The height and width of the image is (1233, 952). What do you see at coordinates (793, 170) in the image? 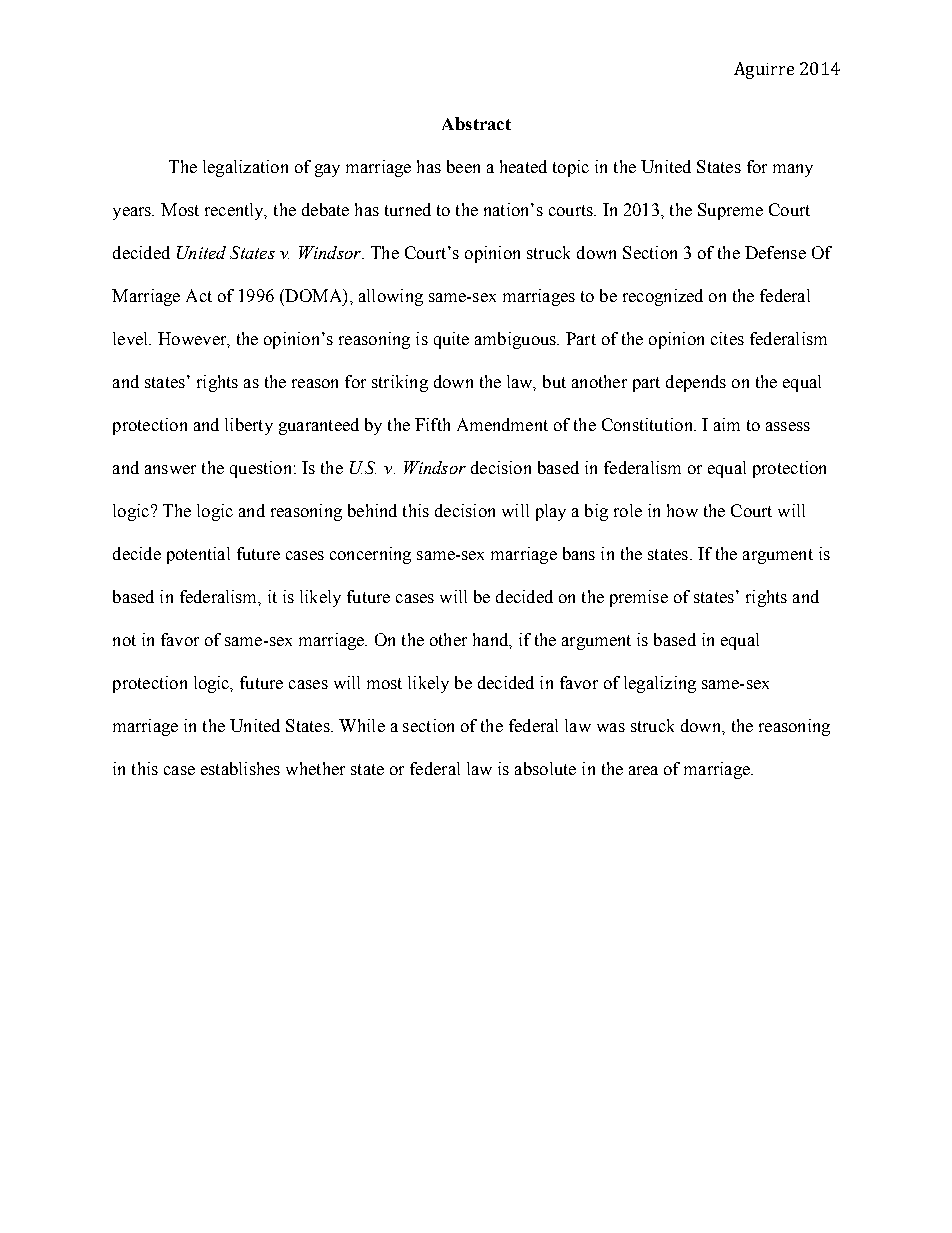
I see `many` at bounding box center [793, 170].
